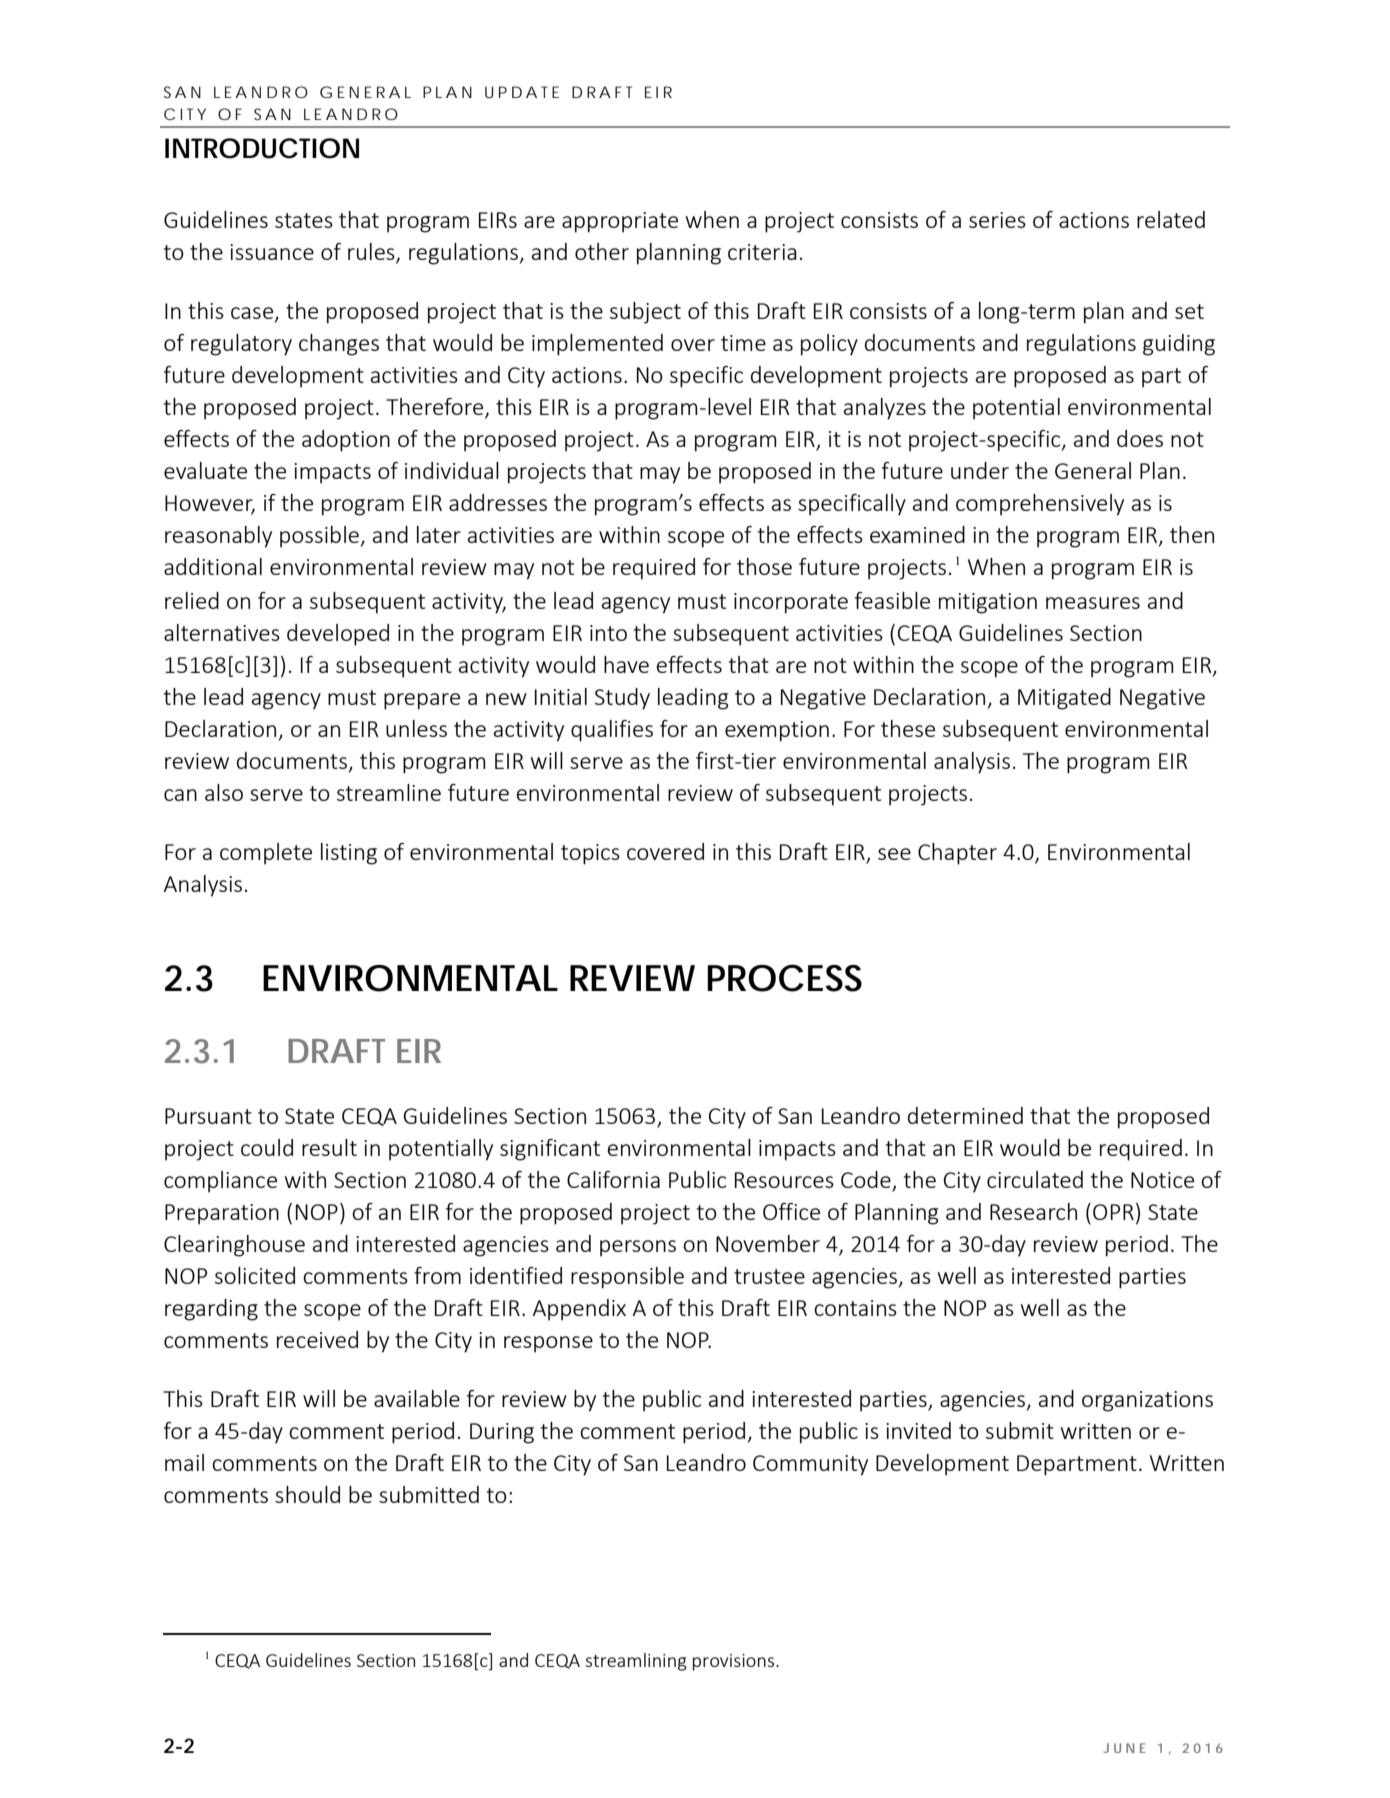  I want to click on does, so click(1140, 438).
